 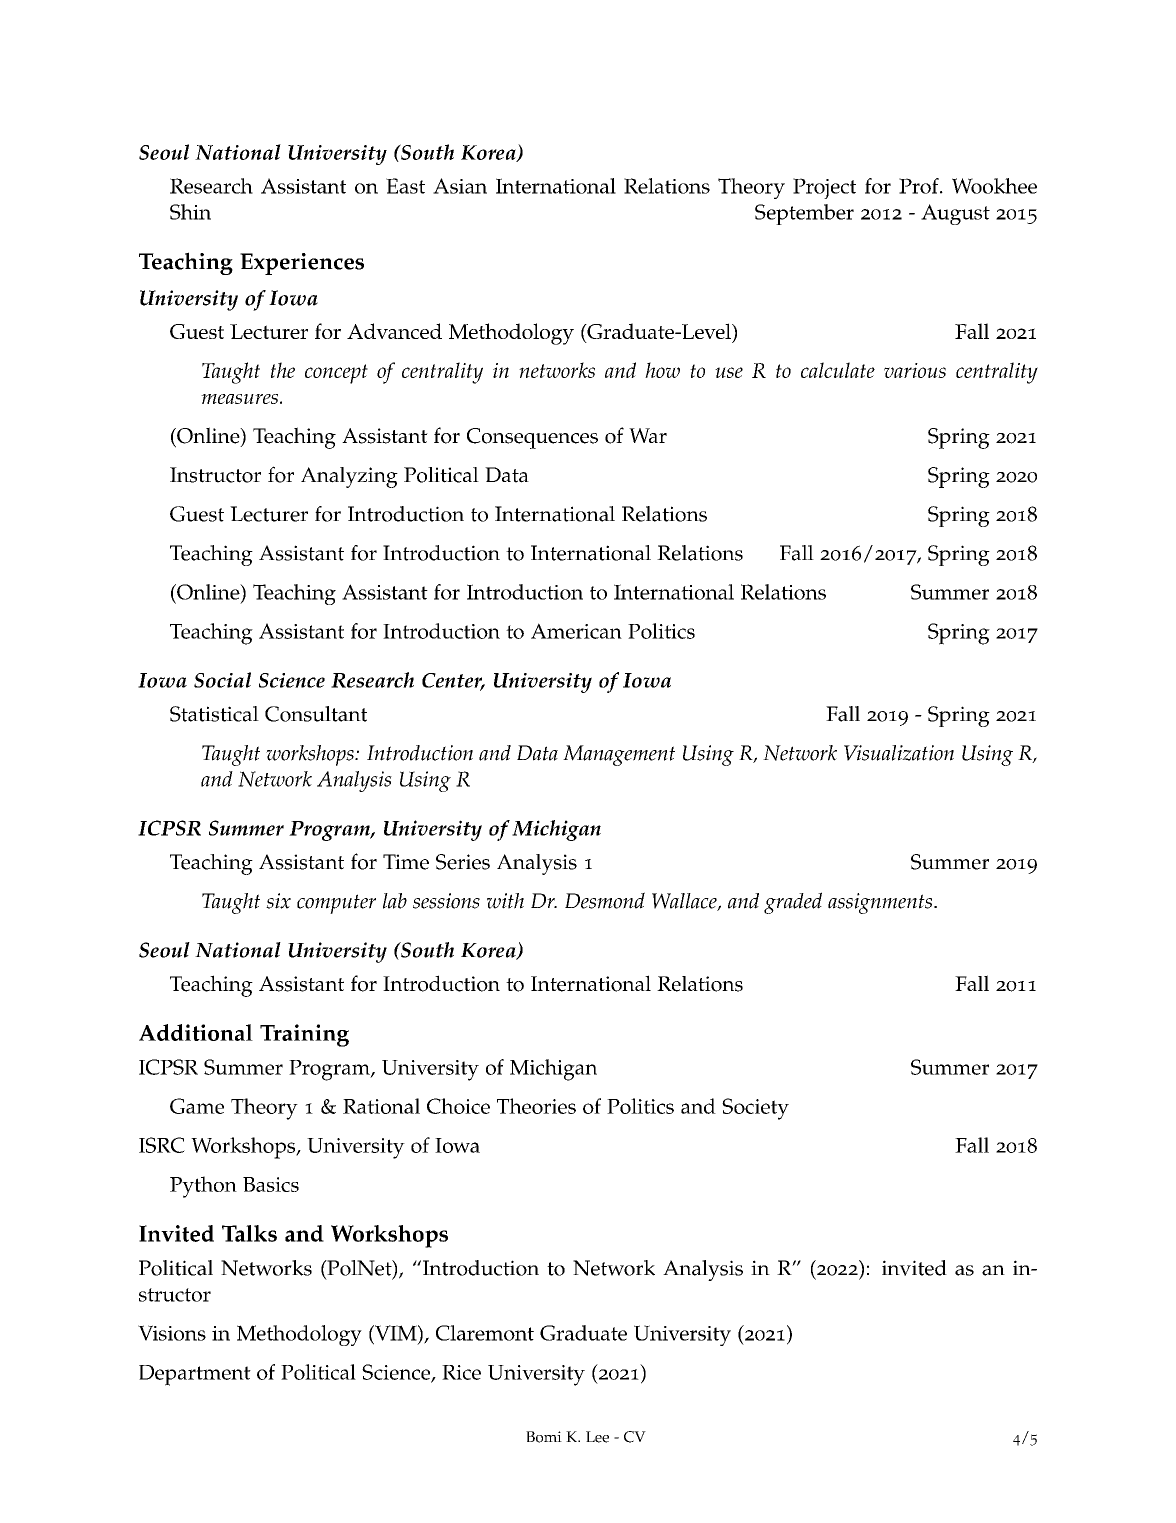 I want to click on calculate, so click(x=838, y=370).
